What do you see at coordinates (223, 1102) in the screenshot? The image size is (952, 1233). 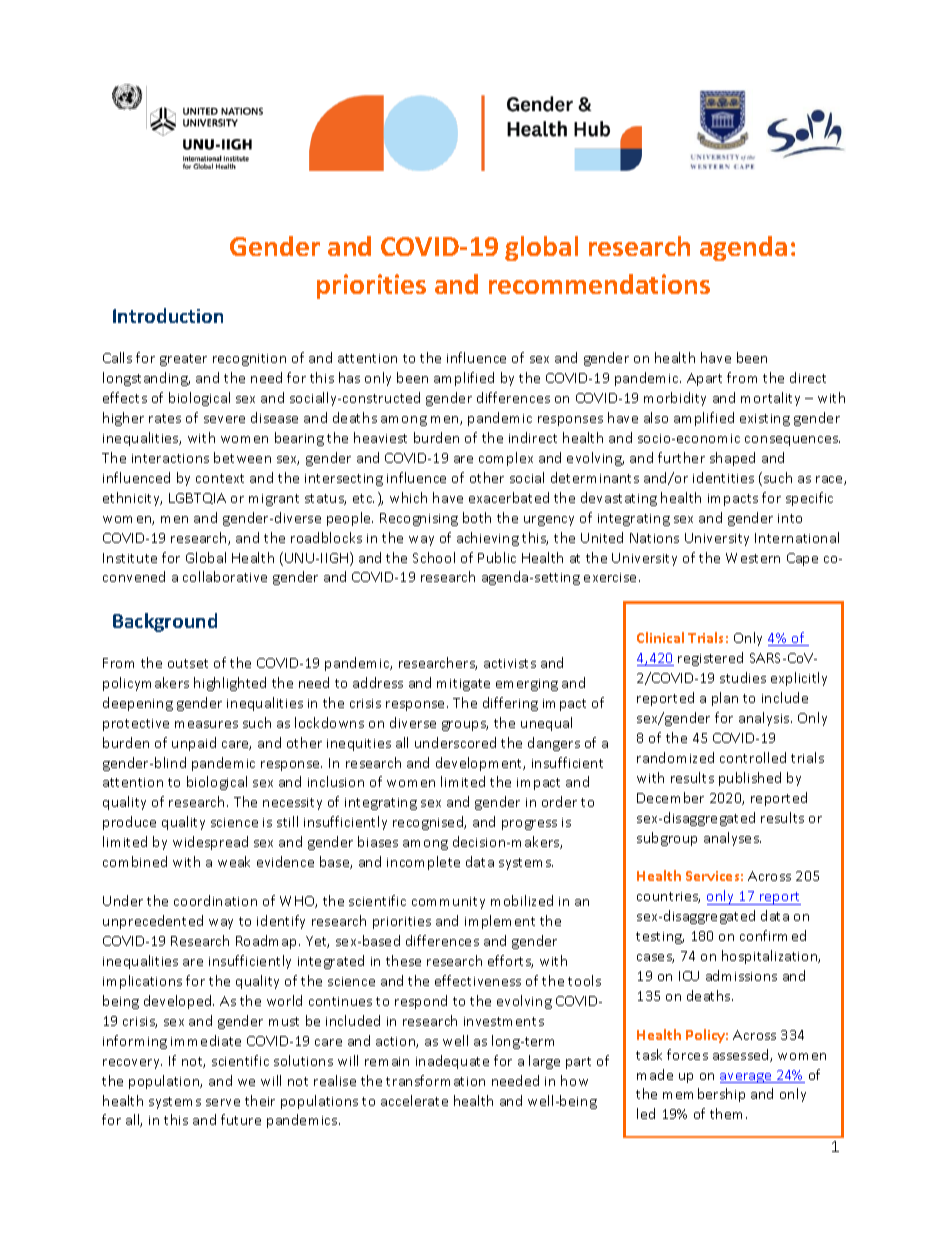 I see `serve` at bounding box center [223, 1102].
